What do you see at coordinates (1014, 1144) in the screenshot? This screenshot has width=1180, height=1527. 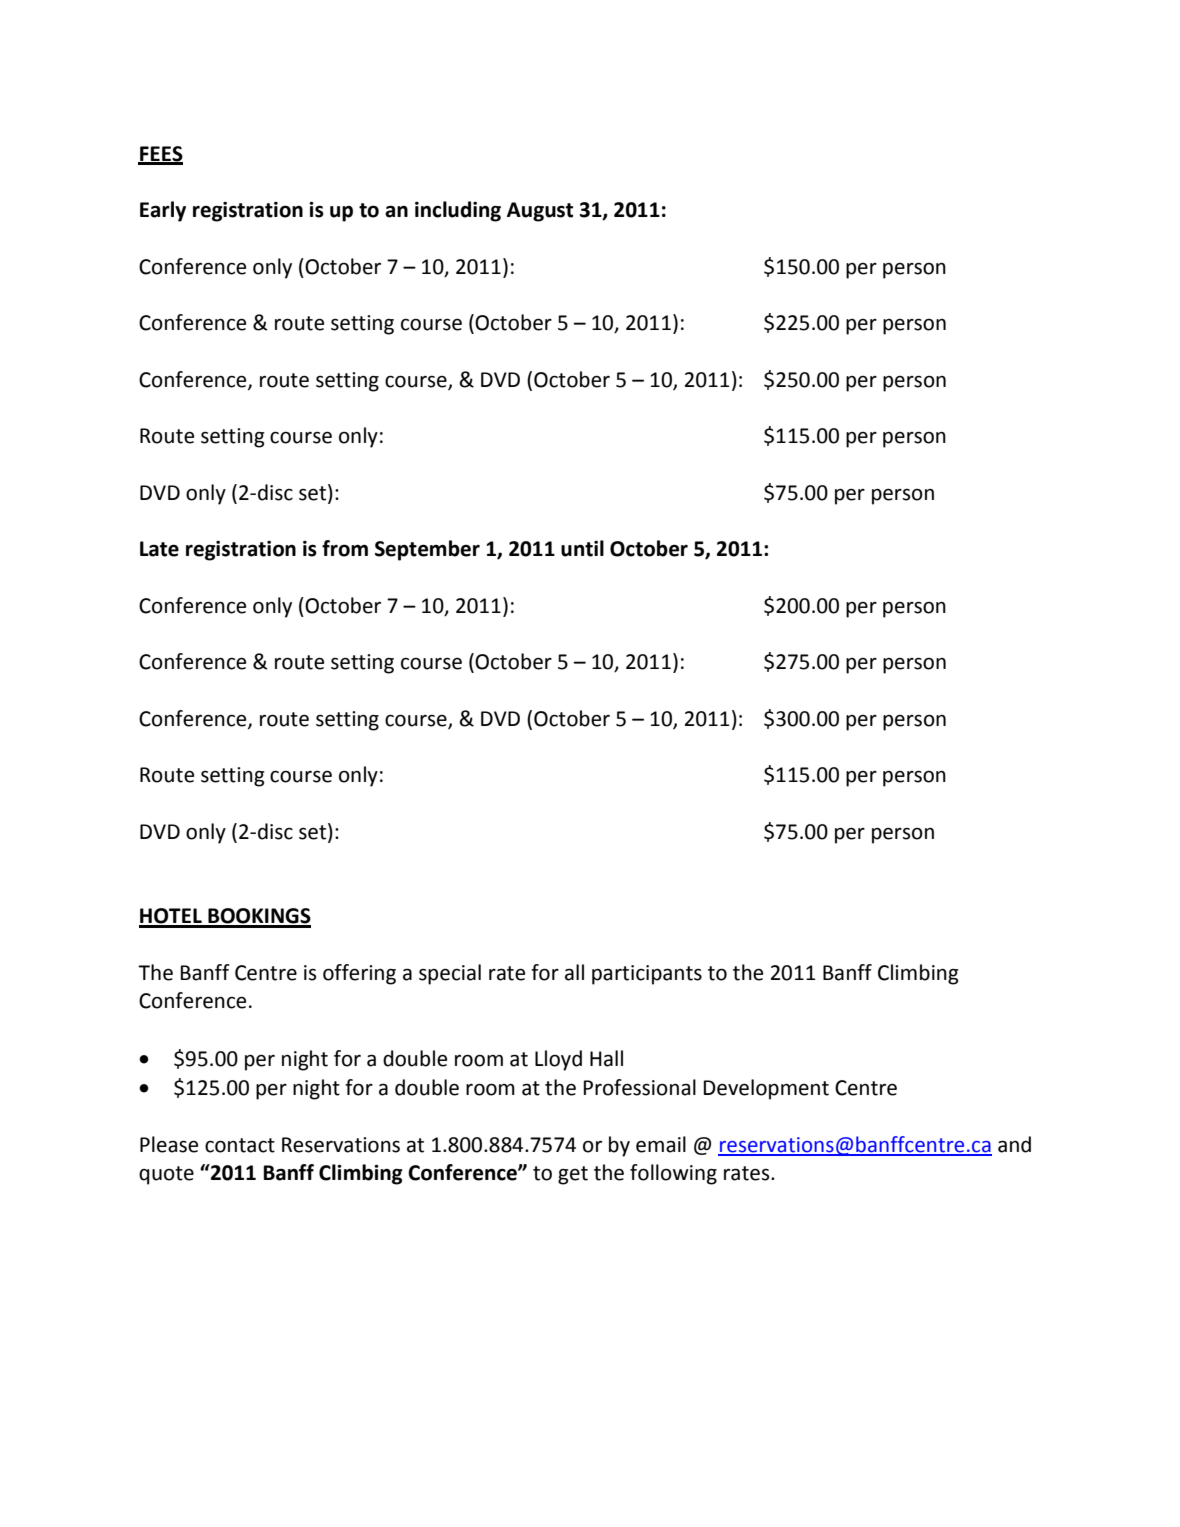 I see `and` at bounding box center [1014, 1144].
